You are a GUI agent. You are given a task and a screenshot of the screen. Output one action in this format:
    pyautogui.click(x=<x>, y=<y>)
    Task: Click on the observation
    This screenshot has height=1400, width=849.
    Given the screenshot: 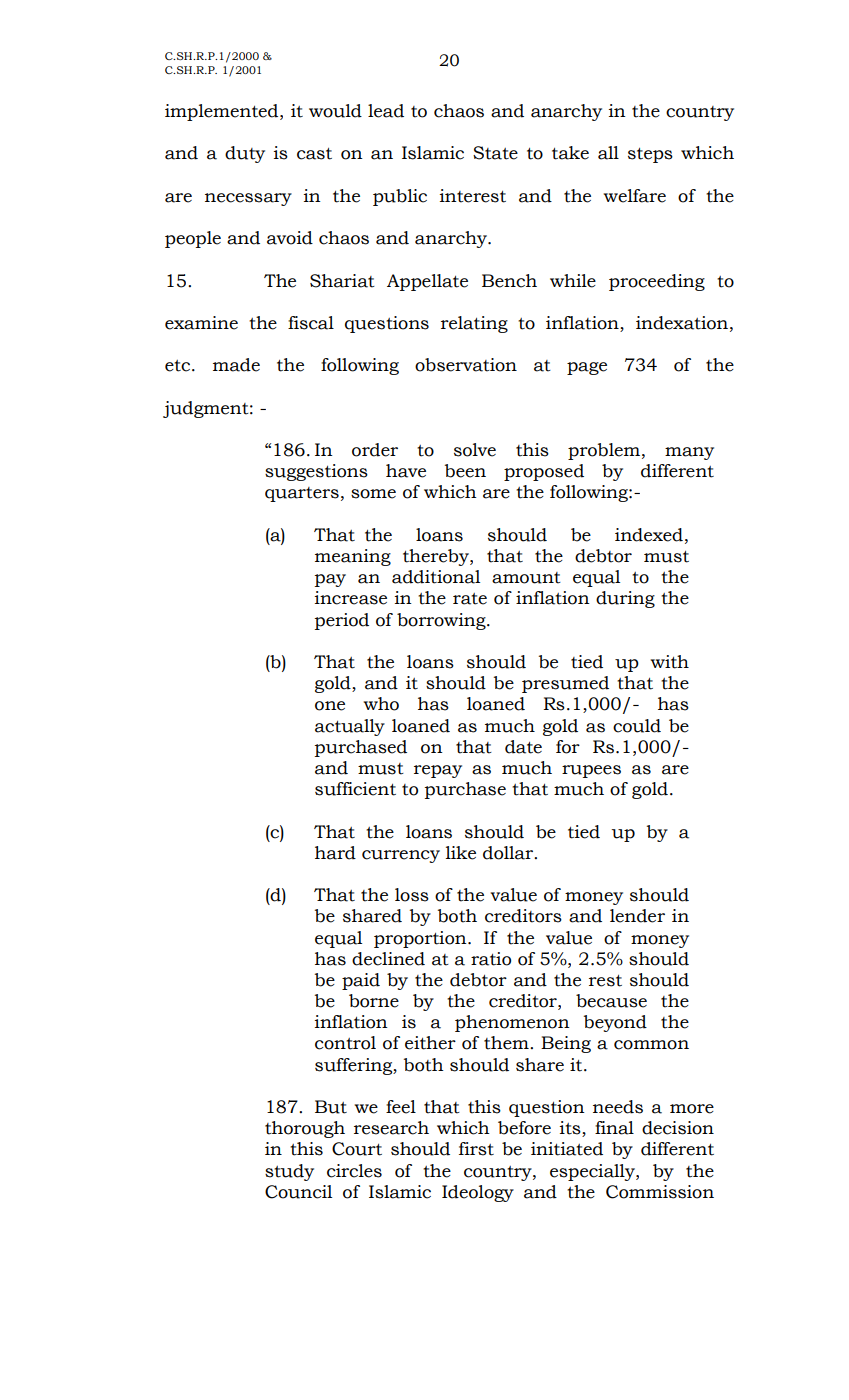 What is the action you would take?
    pyautogui.click(x=466, y=365)
